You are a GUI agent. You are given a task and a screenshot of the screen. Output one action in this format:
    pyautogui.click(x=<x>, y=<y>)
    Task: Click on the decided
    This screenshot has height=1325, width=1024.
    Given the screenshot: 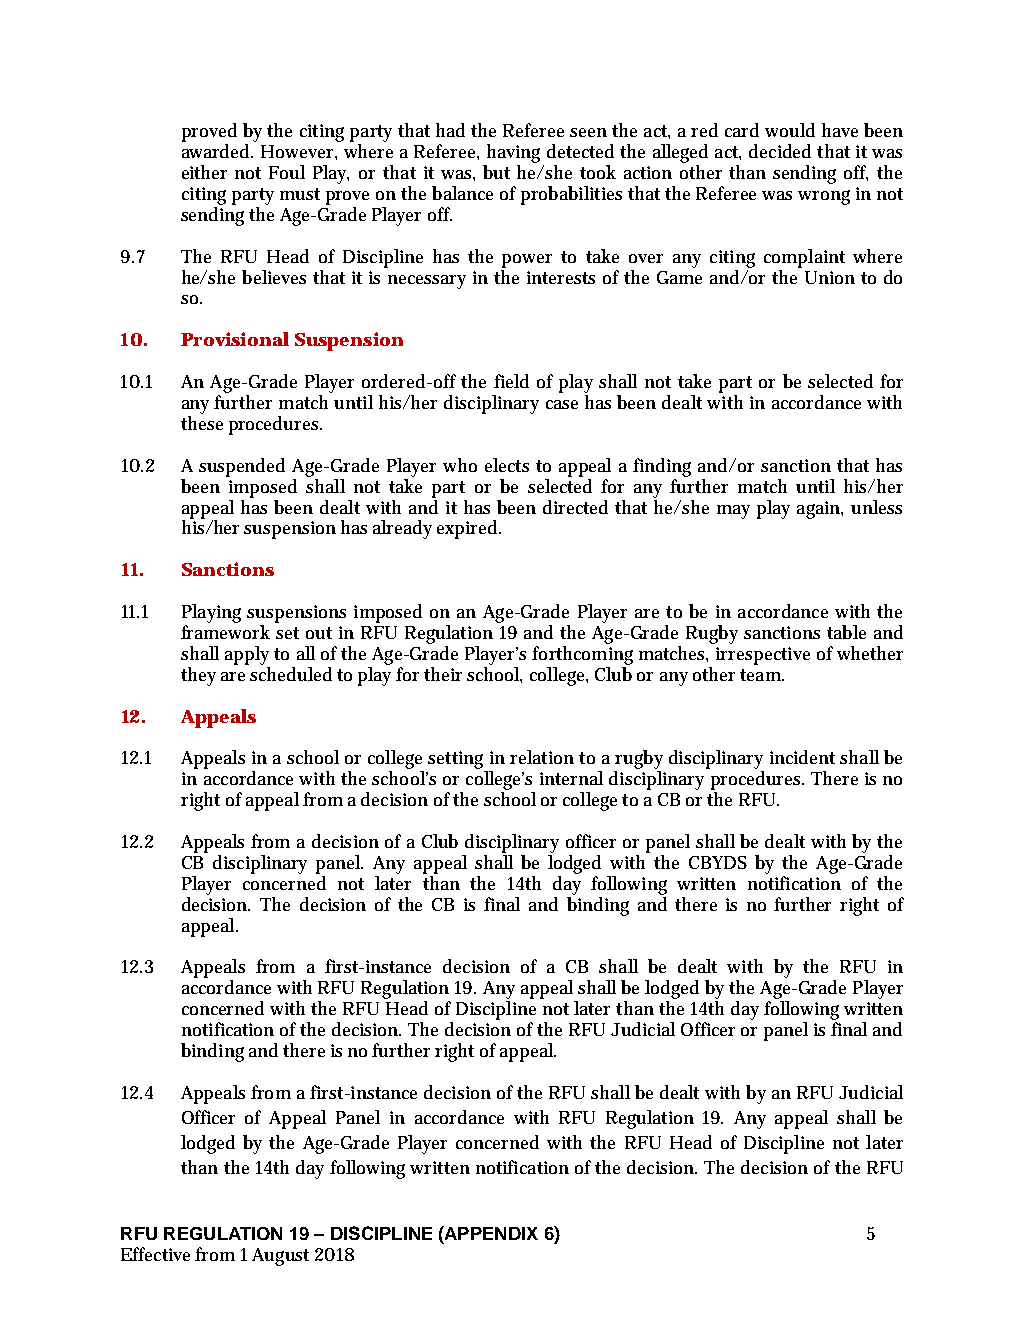 What is the action you would take?
    pyautogui.click(x=780, y=151)
